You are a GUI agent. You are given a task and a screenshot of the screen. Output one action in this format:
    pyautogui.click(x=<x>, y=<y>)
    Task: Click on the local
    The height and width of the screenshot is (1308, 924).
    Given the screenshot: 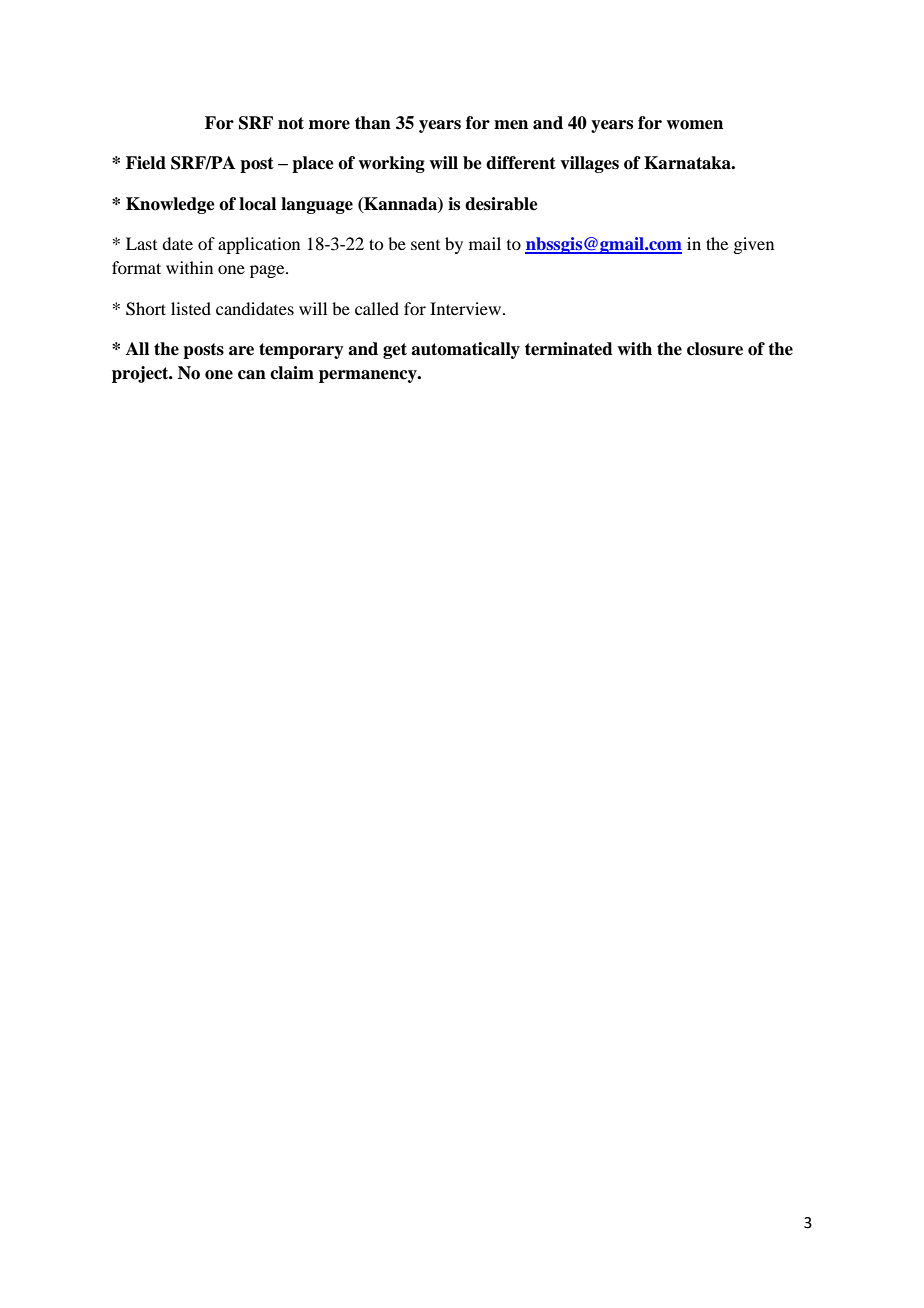 What is the action you would take?
    pyautogui.click(x=257, y=204)
